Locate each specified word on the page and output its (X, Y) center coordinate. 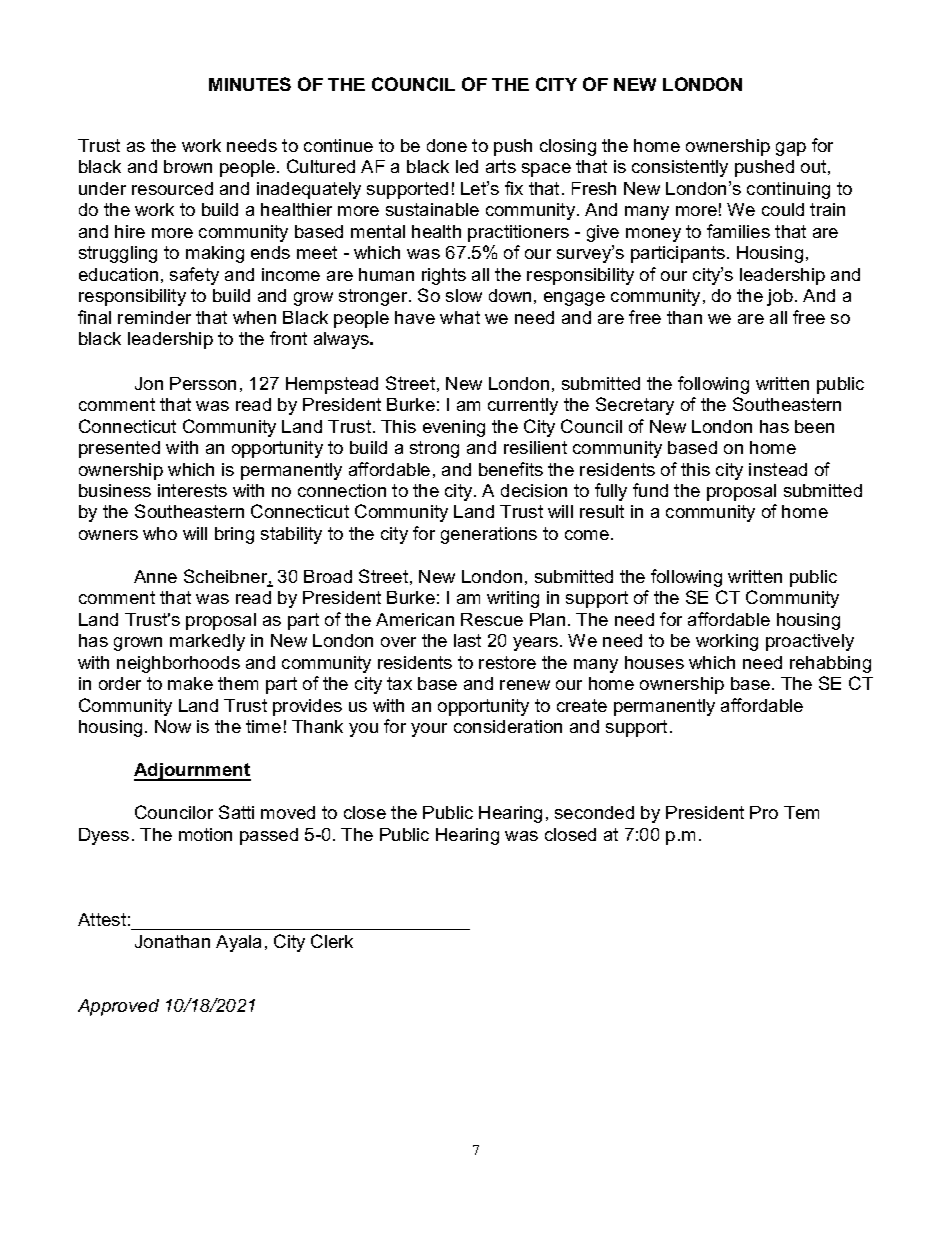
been (814, 426)
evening (454, 428)
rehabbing (830, 664)
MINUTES (250, 84)
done (447, 145)
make (190, 683)
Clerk (332, 941)
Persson (203, 383)
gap (791, 149)
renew (525, 685)
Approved (118, 1007)
